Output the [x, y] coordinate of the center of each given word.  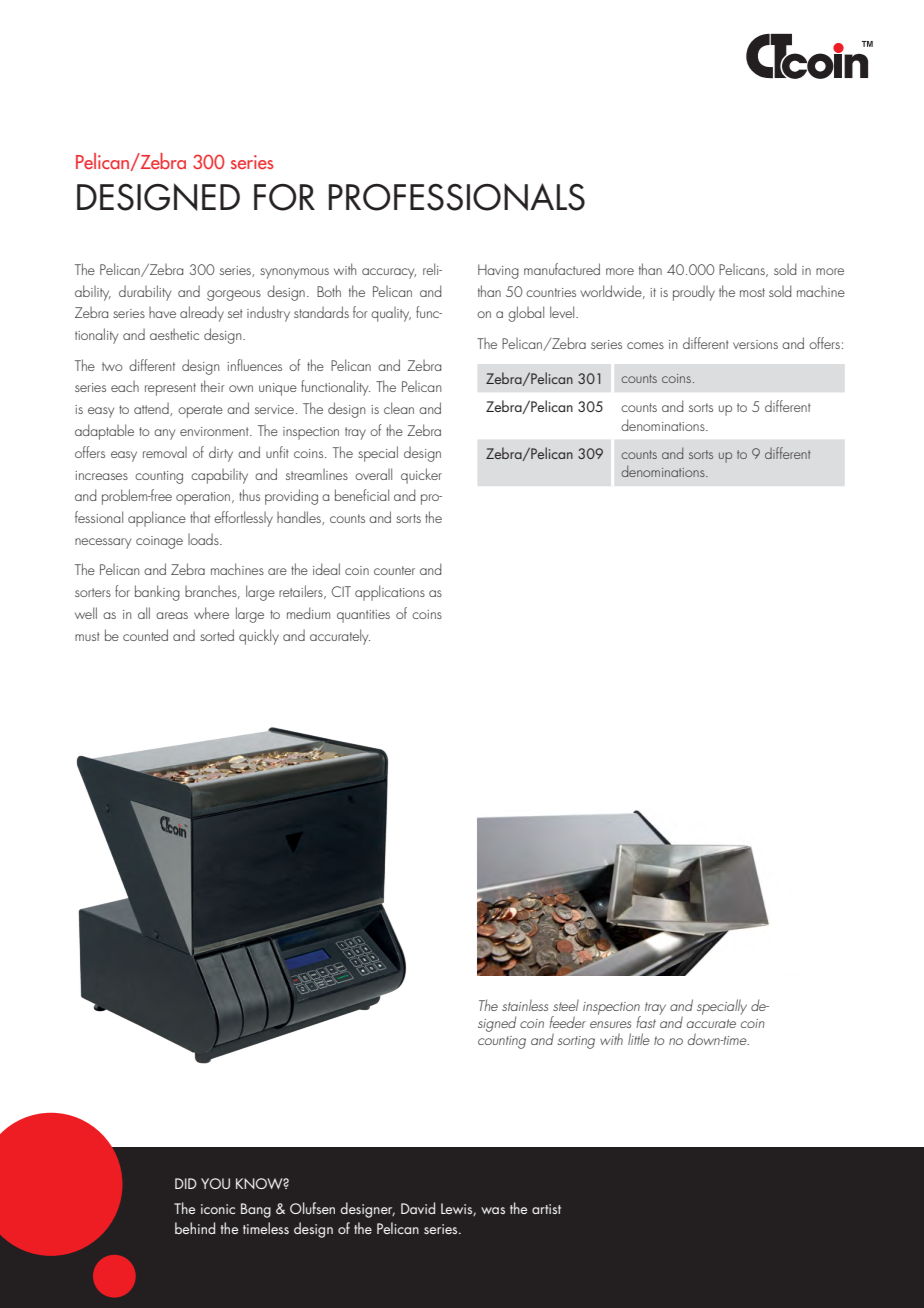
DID [186, 1183]
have [162, 312]
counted [145, 635]
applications [390, 593]
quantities [363, 616]
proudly [694, 293]
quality [391, 314]
